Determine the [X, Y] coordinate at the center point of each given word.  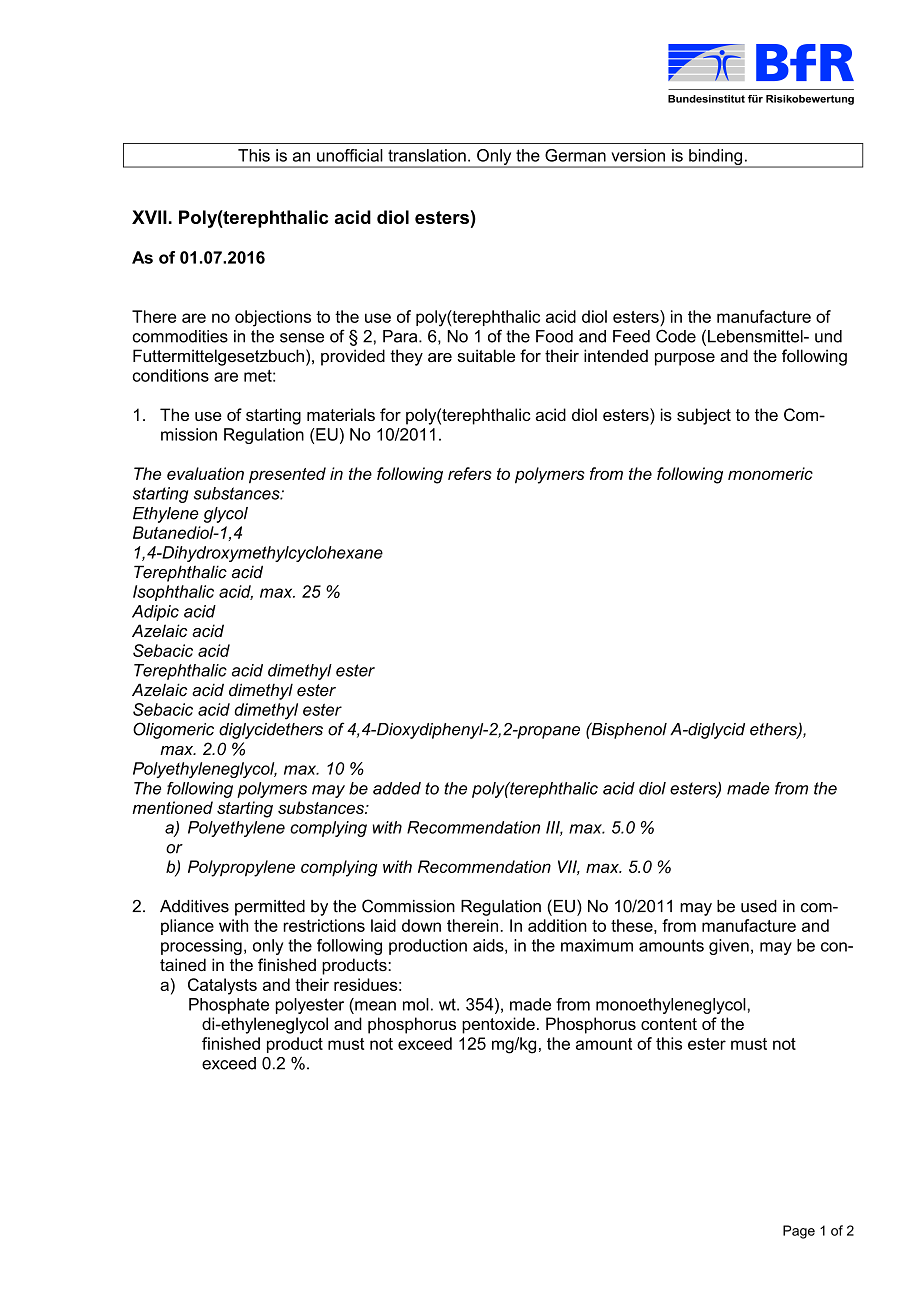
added [397, 788]
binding [716, 158]
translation [427, 155]
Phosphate [229, 1006]
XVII [149, 217]
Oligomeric [173, 730]
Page [799, 1232]
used [759, 906]
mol [416, 1004]
